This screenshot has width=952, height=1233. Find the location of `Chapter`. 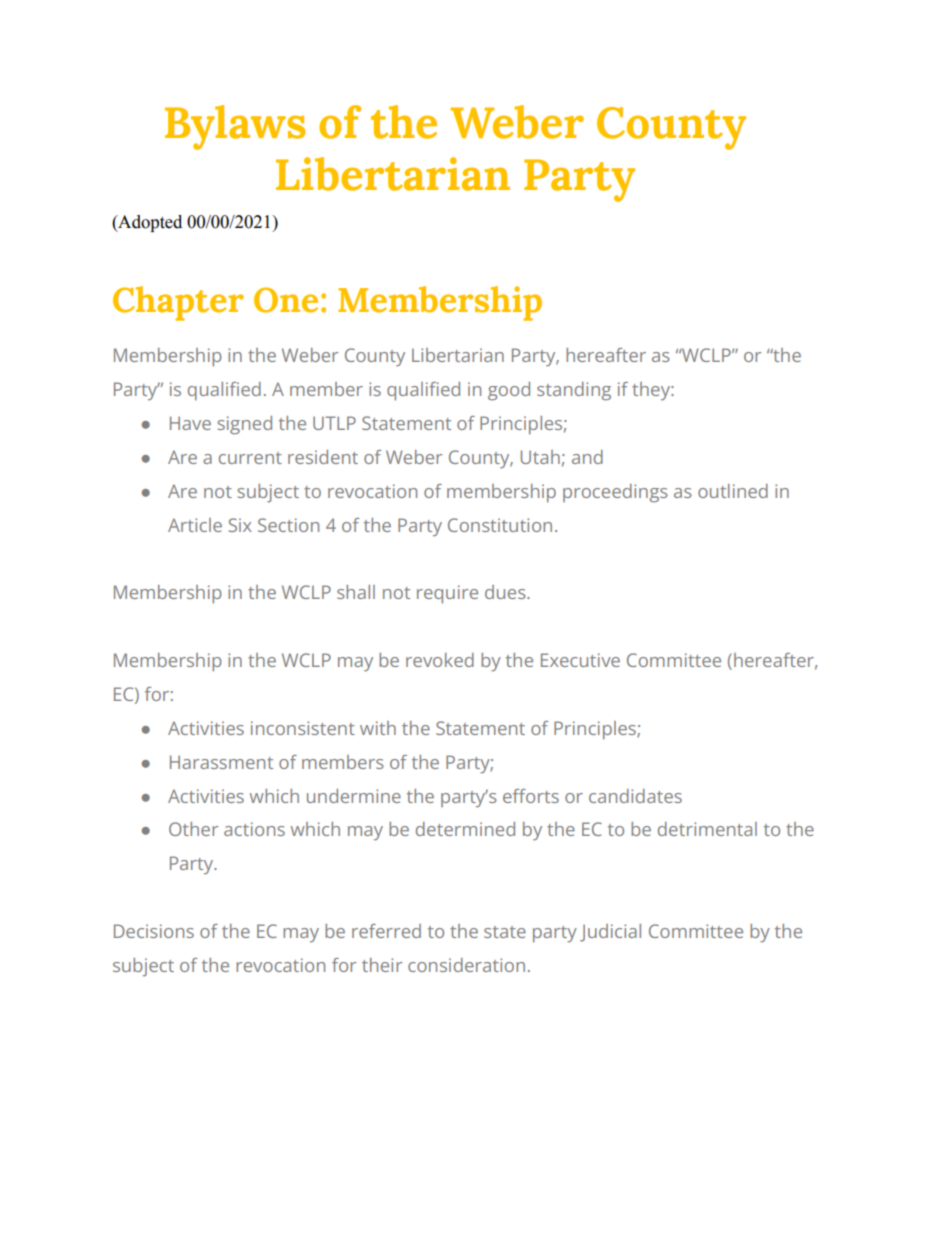

Chapter is located at coordinates (178, 303).
